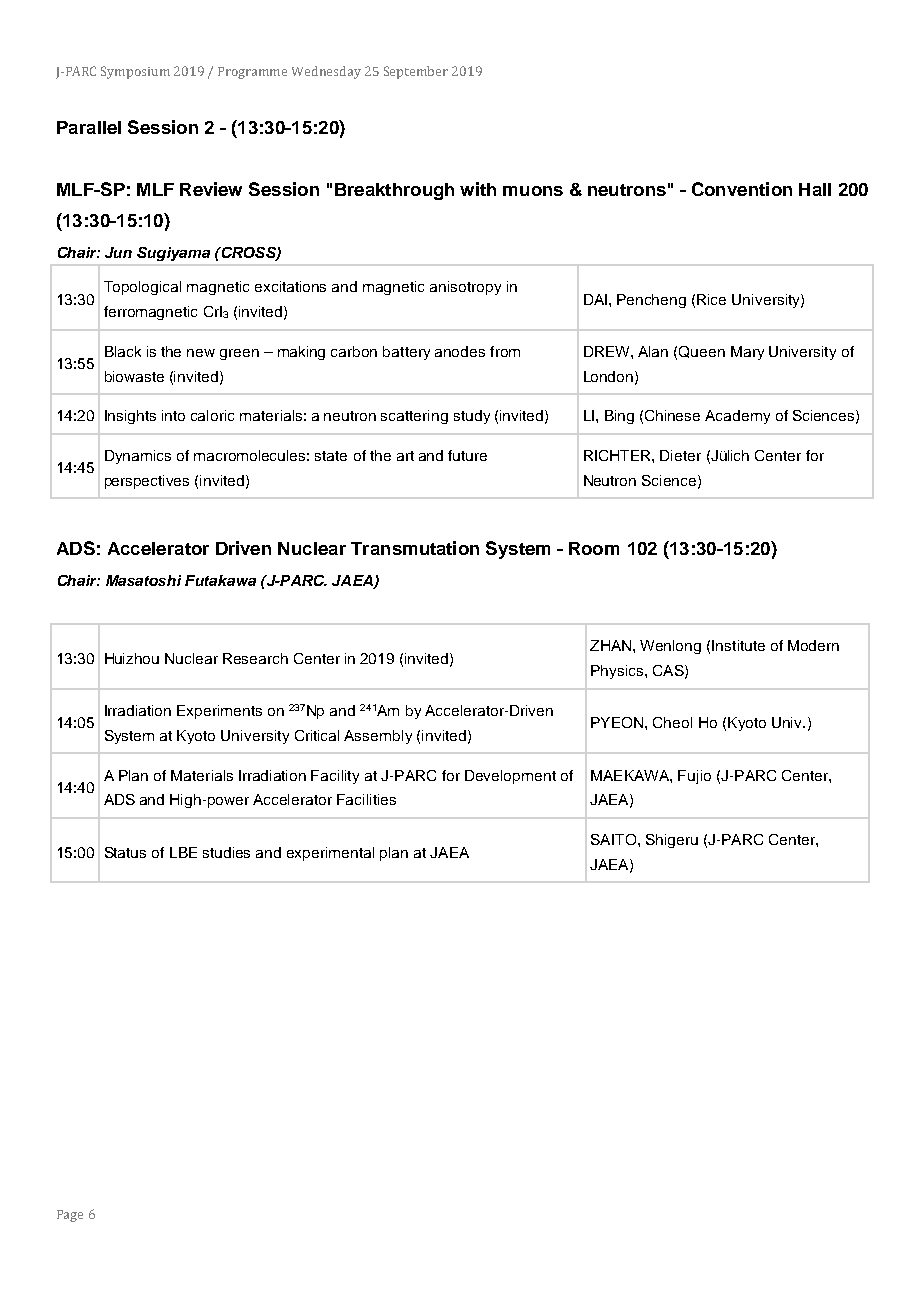 The height and width of the page is (1309, 924). Describe the element at coordinates (211, 189) in the page. I see `Review` at that location.
